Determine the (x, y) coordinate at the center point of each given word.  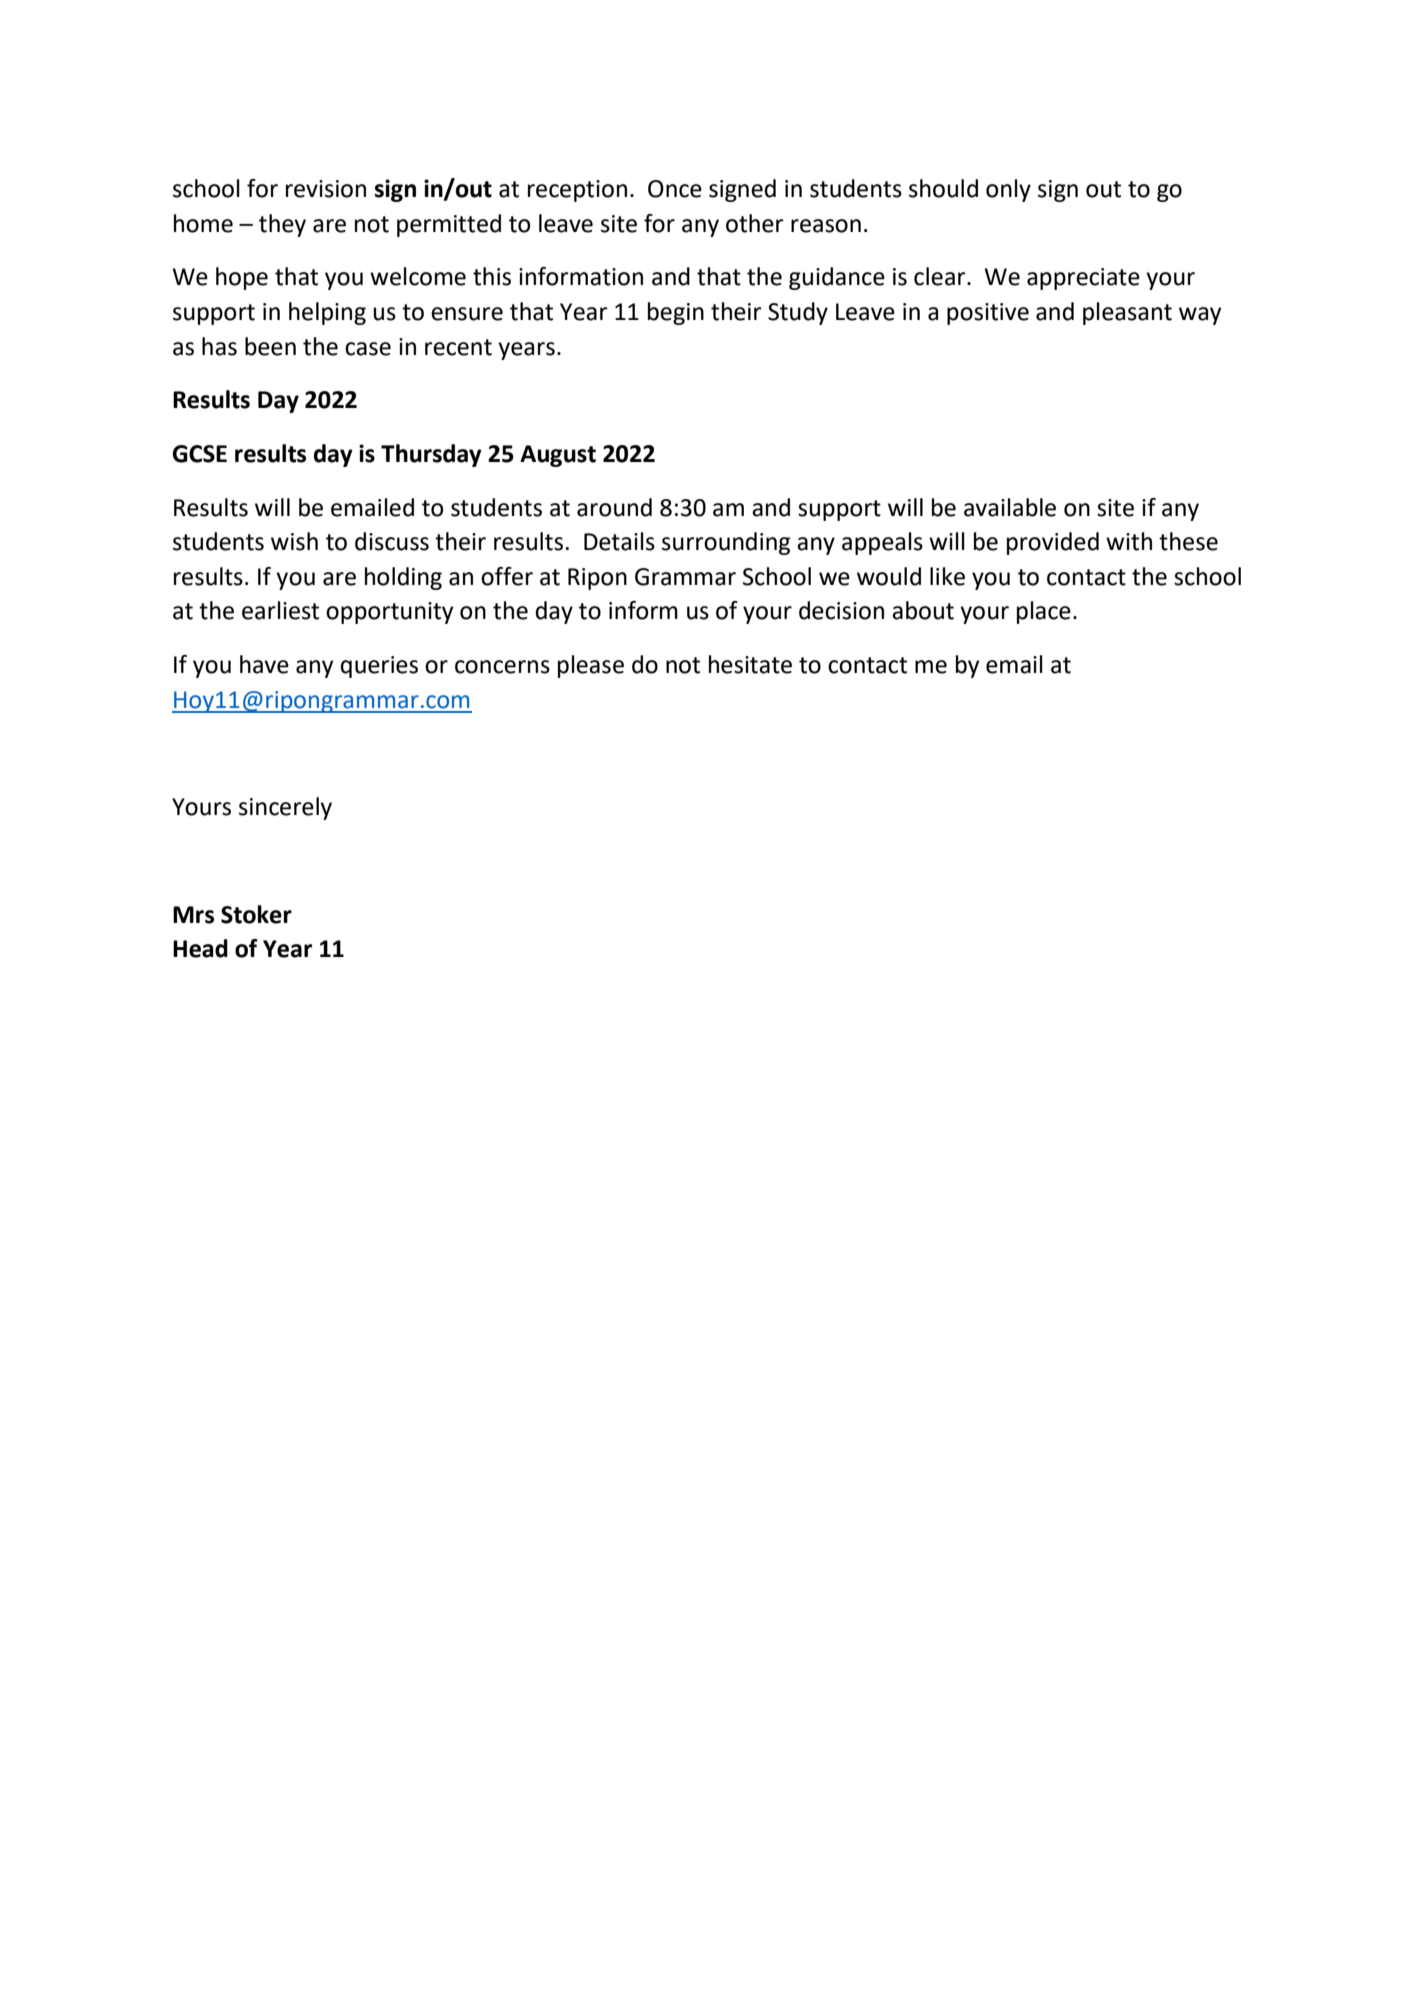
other (755, 223)
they (282, 225)
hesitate (750, 664)
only (1008, 190)
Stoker (256, 914)
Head (200, 948)
